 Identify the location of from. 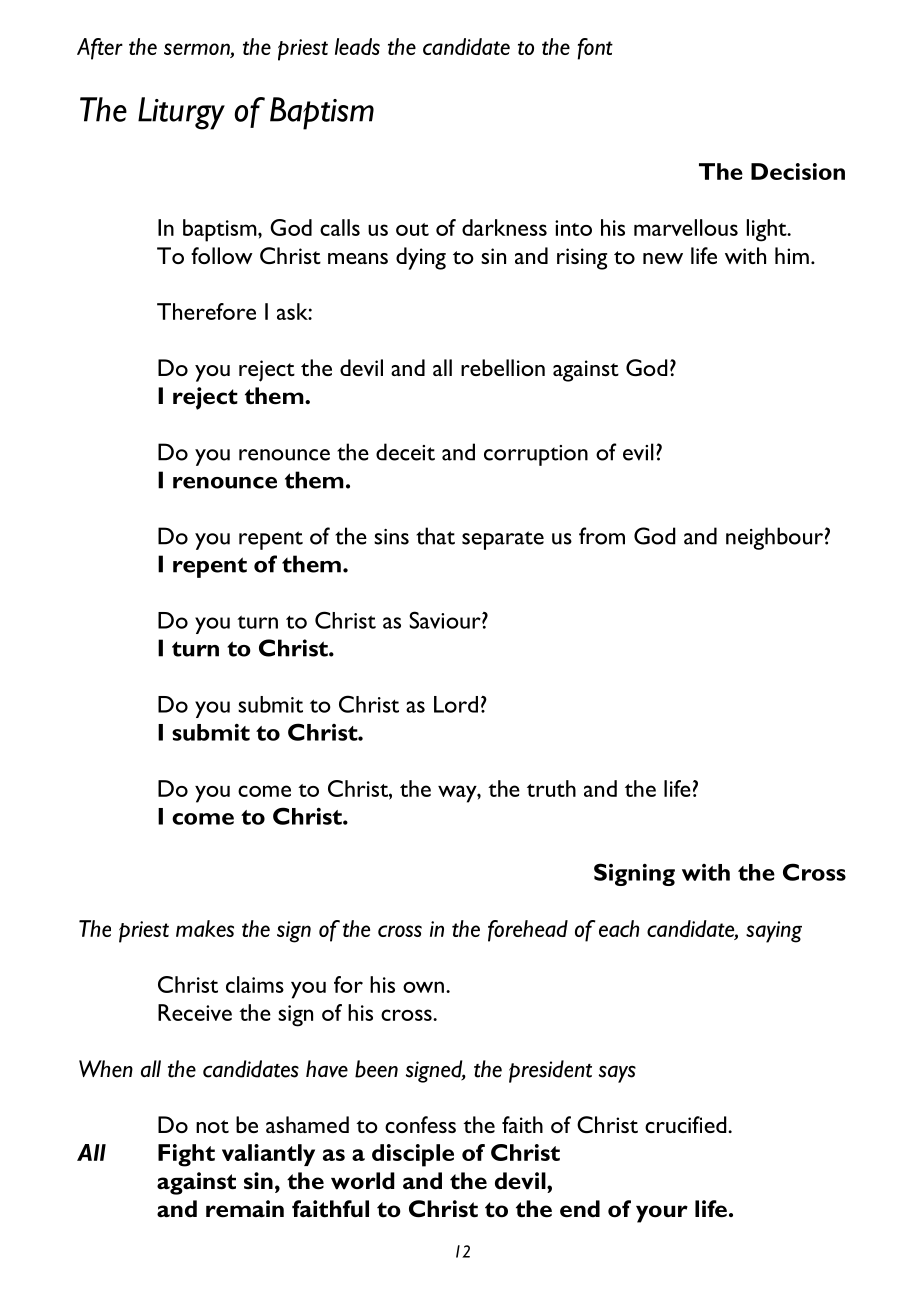
(602, 536).
